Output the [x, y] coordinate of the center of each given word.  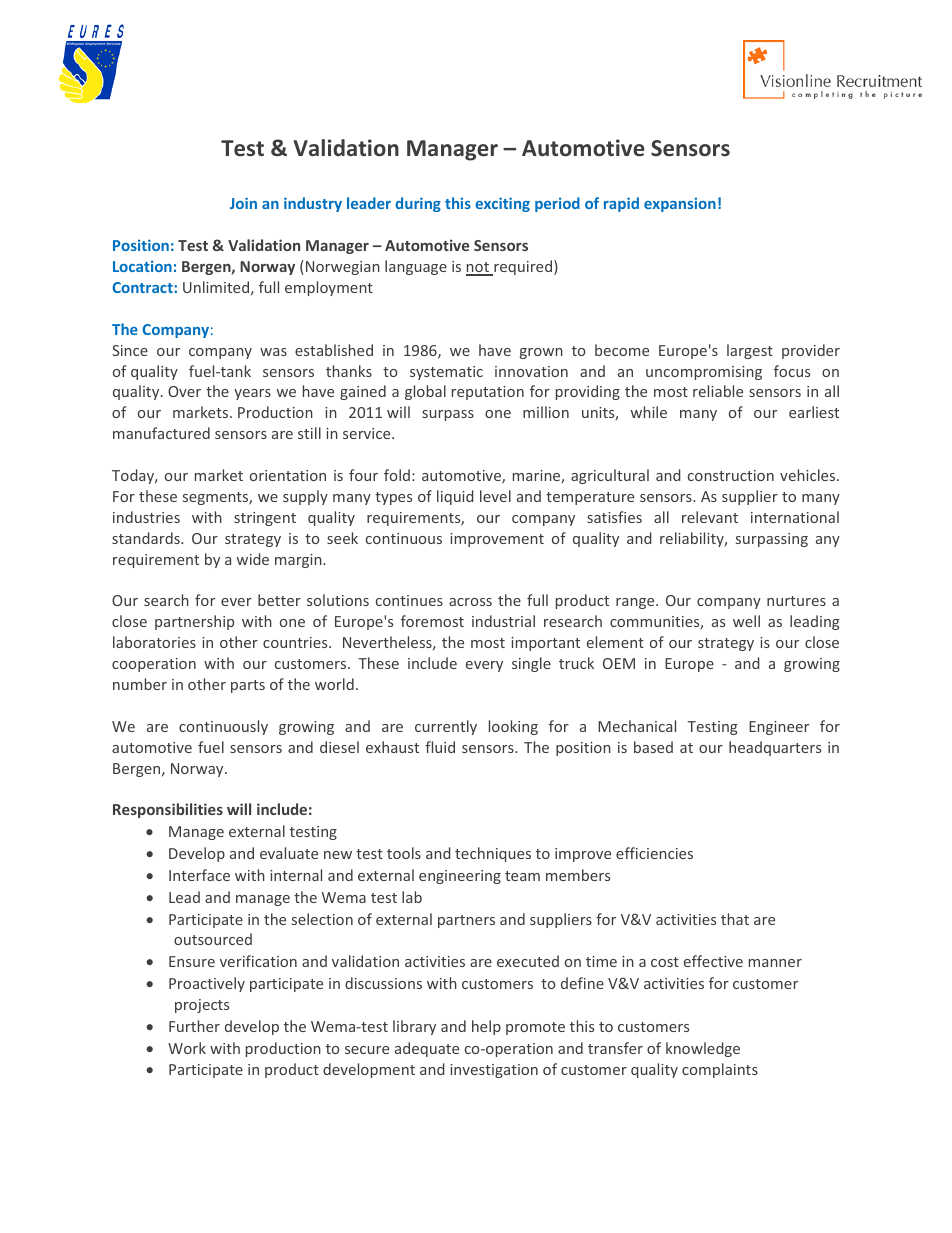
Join [243, 203]
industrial [503, 621]
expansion [680, 204]
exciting [502, 204]
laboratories [154, 642]
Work [187, 1048]
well [746, 621]
